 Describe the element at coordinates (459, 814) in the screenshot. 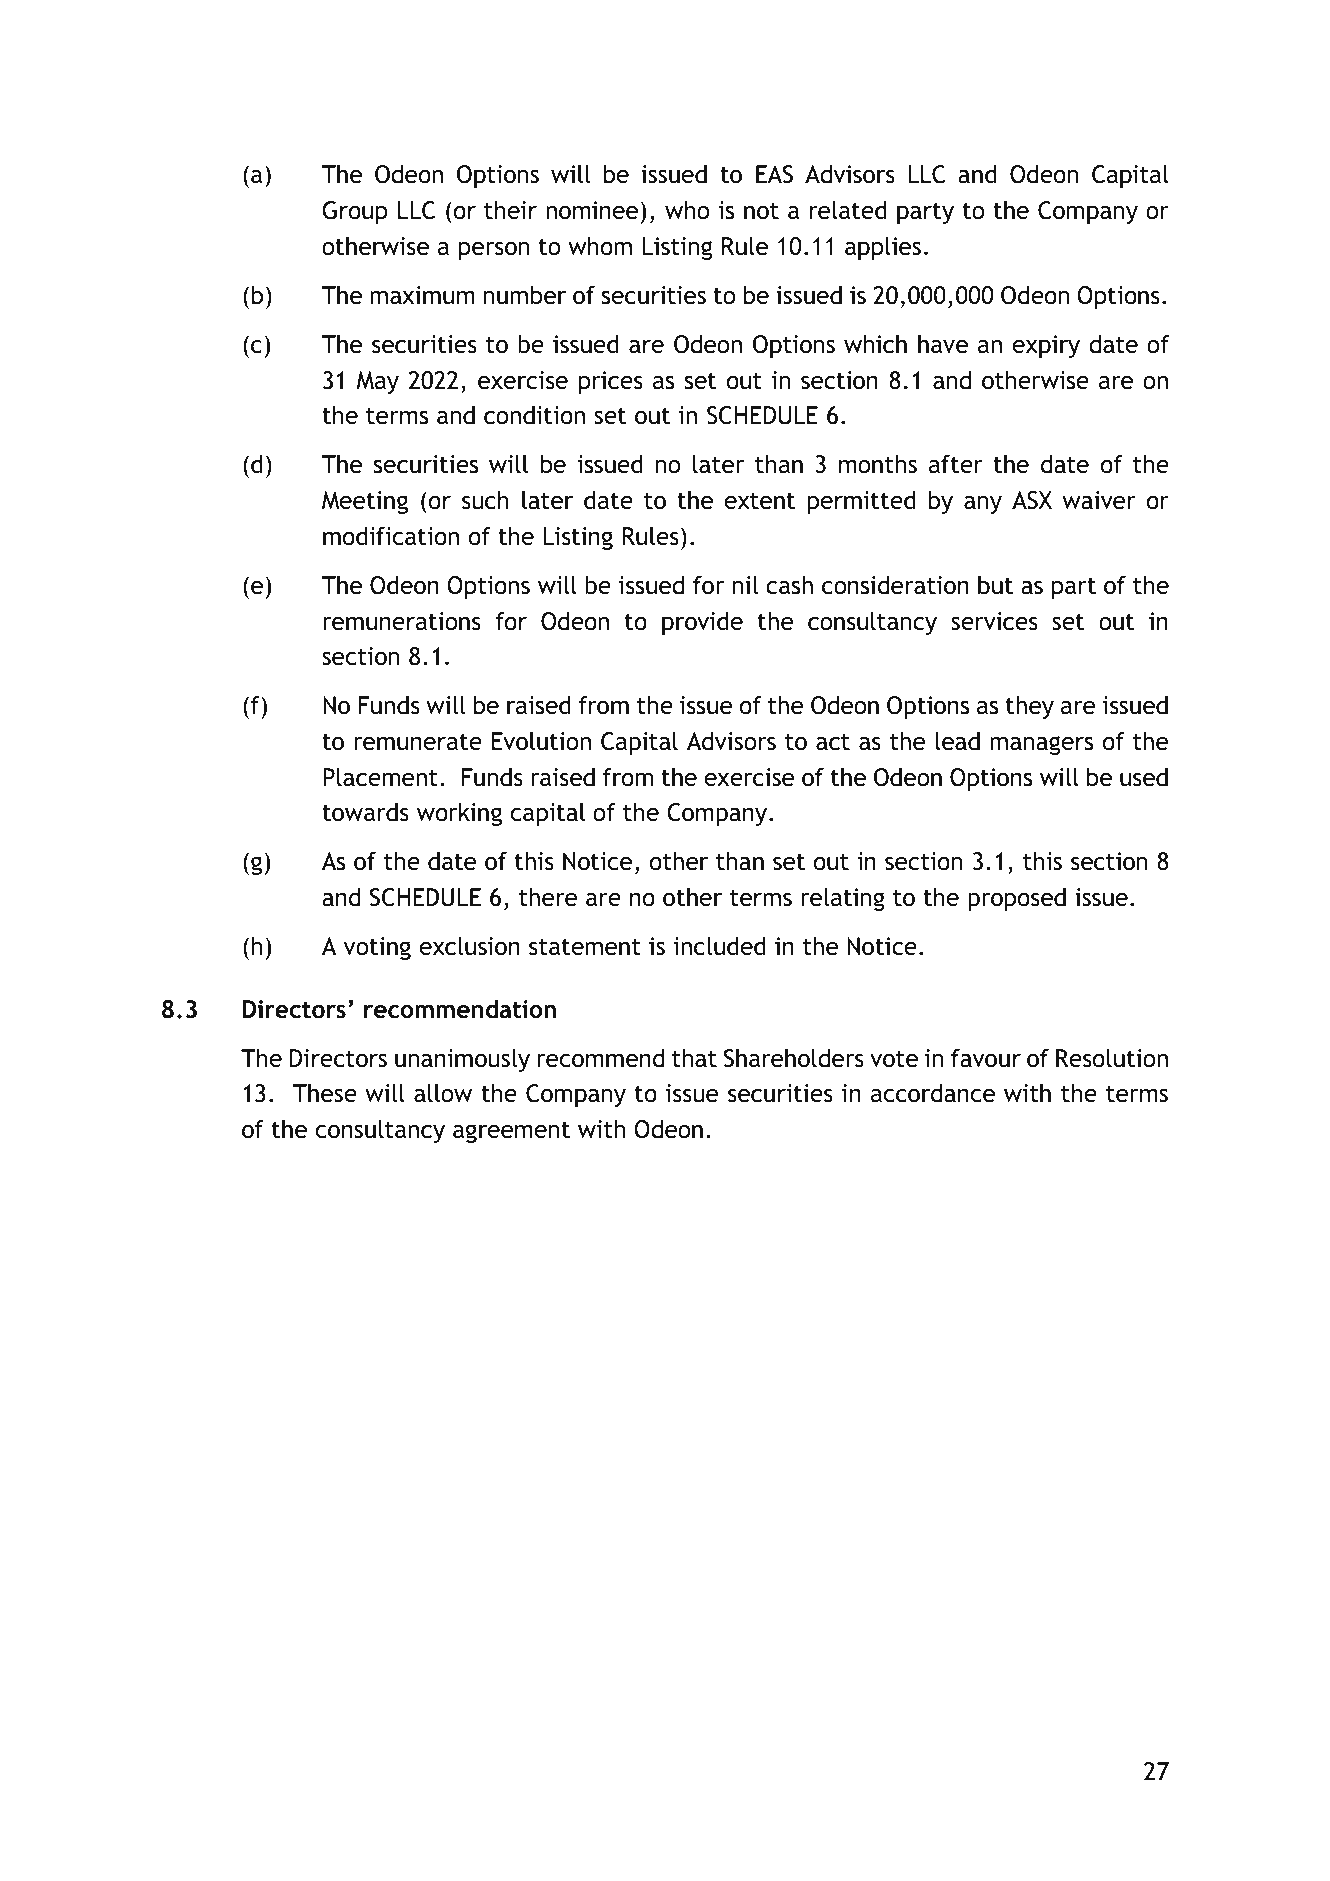

I see `working` at that location.
